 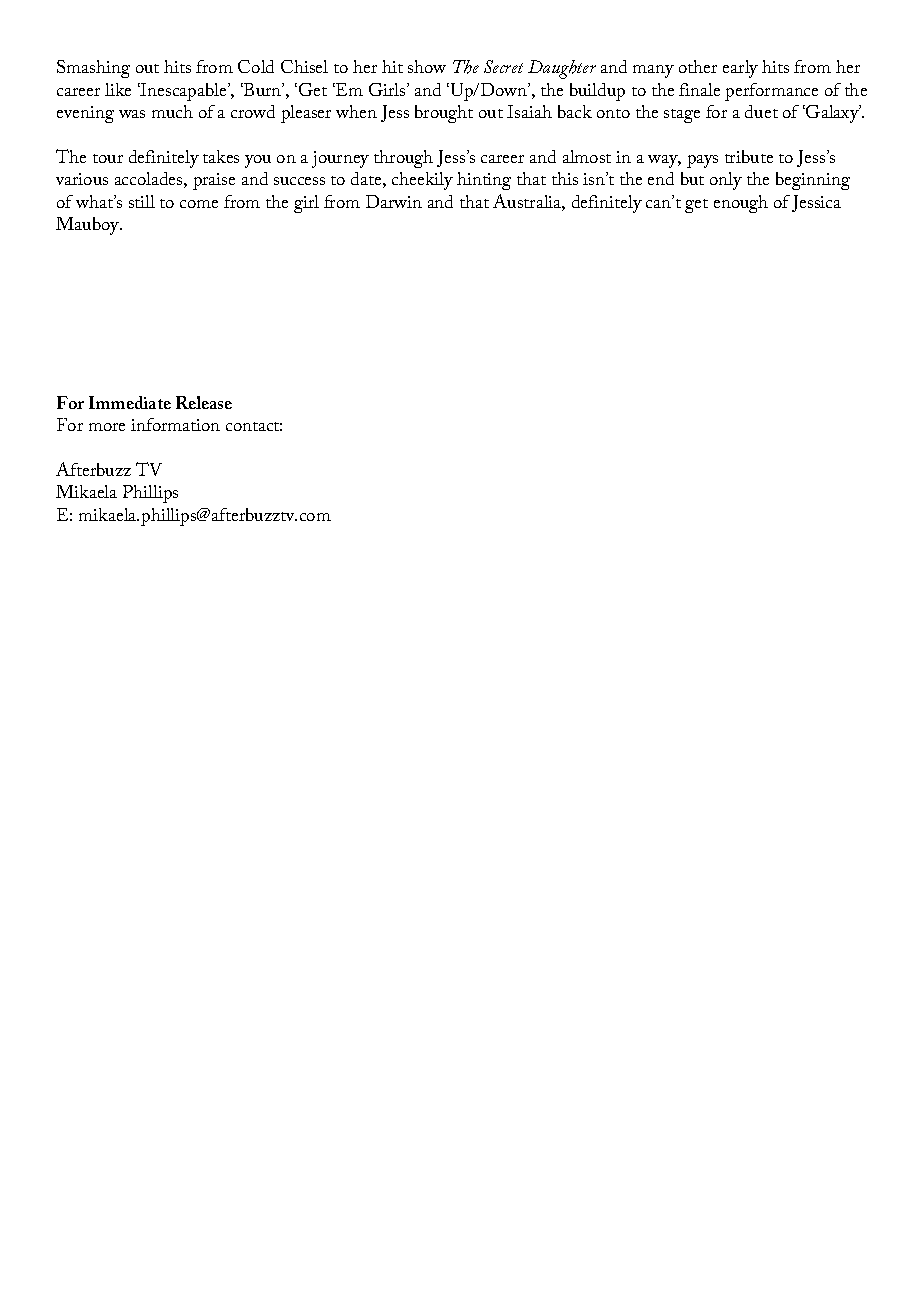 What do you see at coordinates (741, 204) in the image?
I see `enough` at bounding box center [741, 204].
